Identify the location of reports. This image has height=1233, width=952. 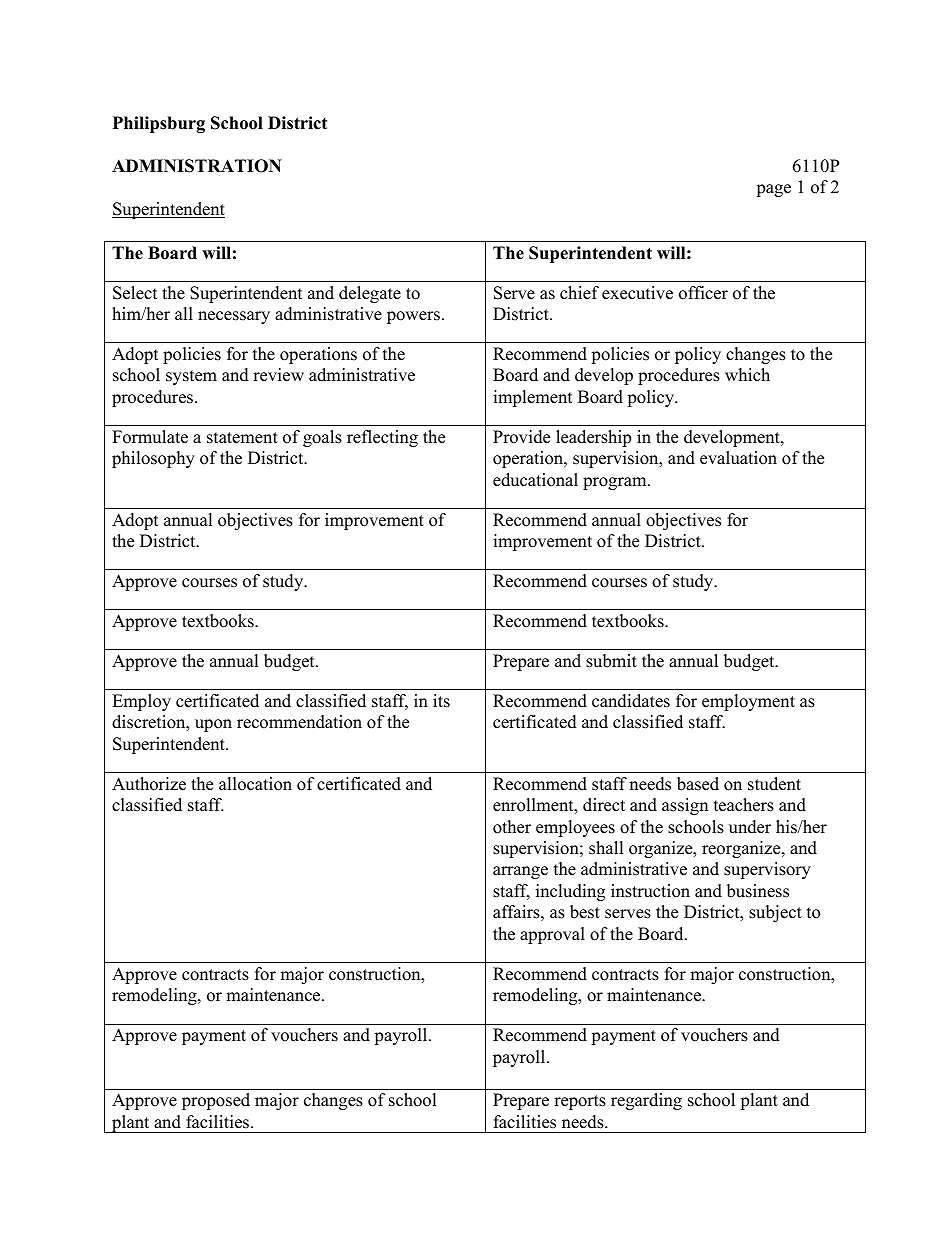
(580, 1102).
